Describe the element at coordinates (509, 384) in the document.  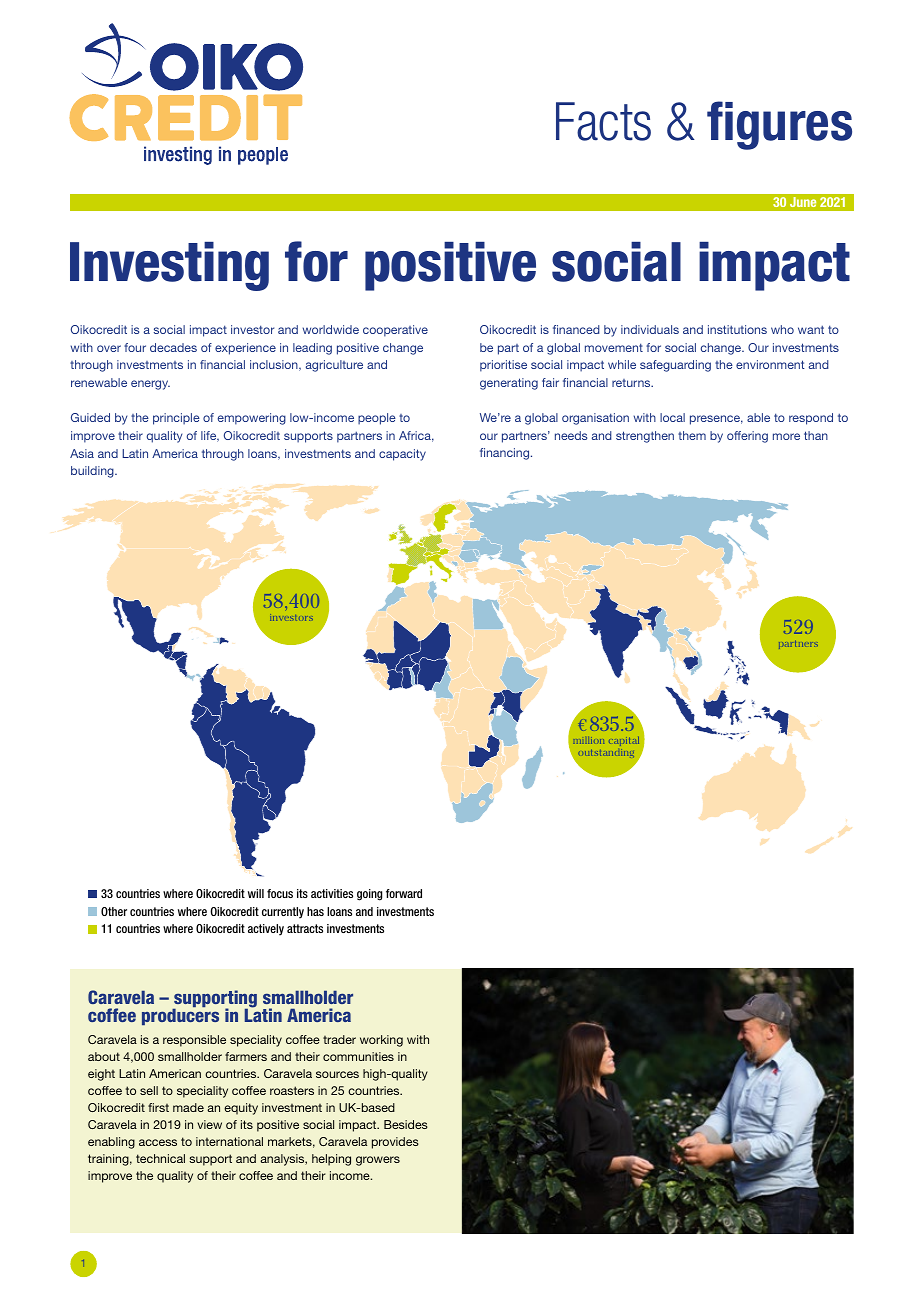
I see `generating` at that location.
